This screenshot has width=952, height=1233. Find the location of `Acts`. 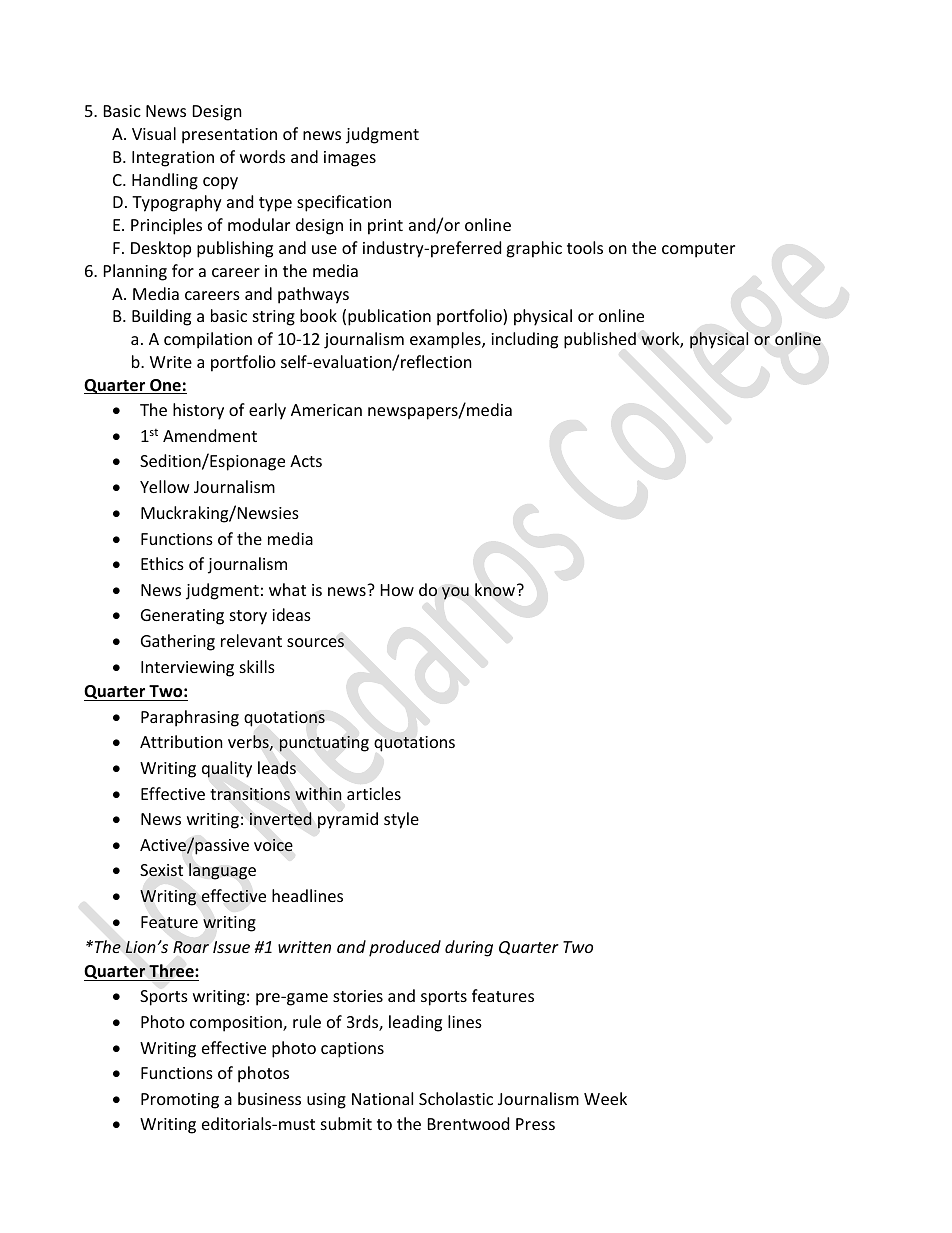

Acts is located at coordinates (306, 461).
